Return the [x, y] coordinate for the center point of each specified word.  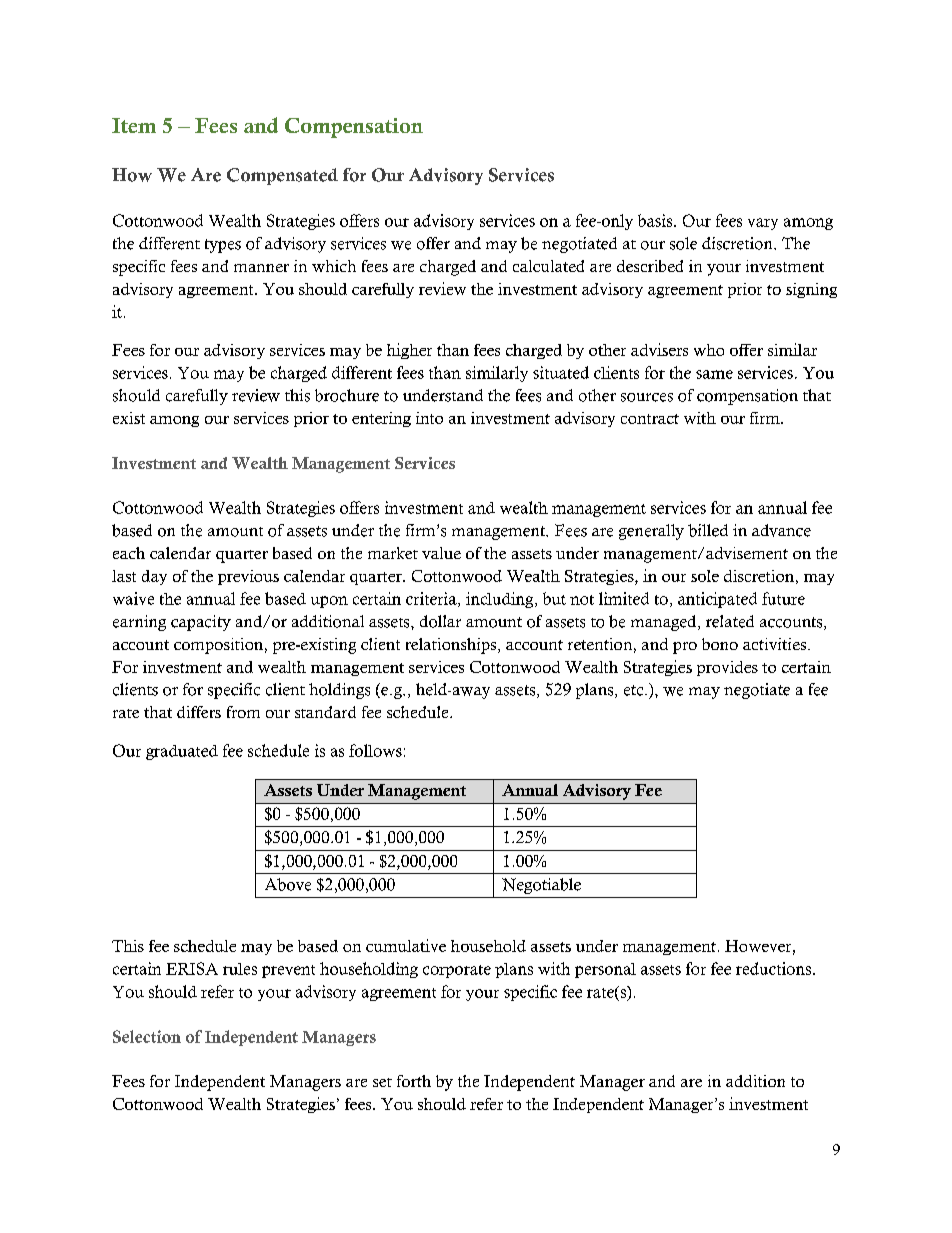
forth [414, 1081]
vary [763, 224]
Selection [147, 1036]
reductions [773, 968]
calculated [548, 266]
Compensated [282, 176]
